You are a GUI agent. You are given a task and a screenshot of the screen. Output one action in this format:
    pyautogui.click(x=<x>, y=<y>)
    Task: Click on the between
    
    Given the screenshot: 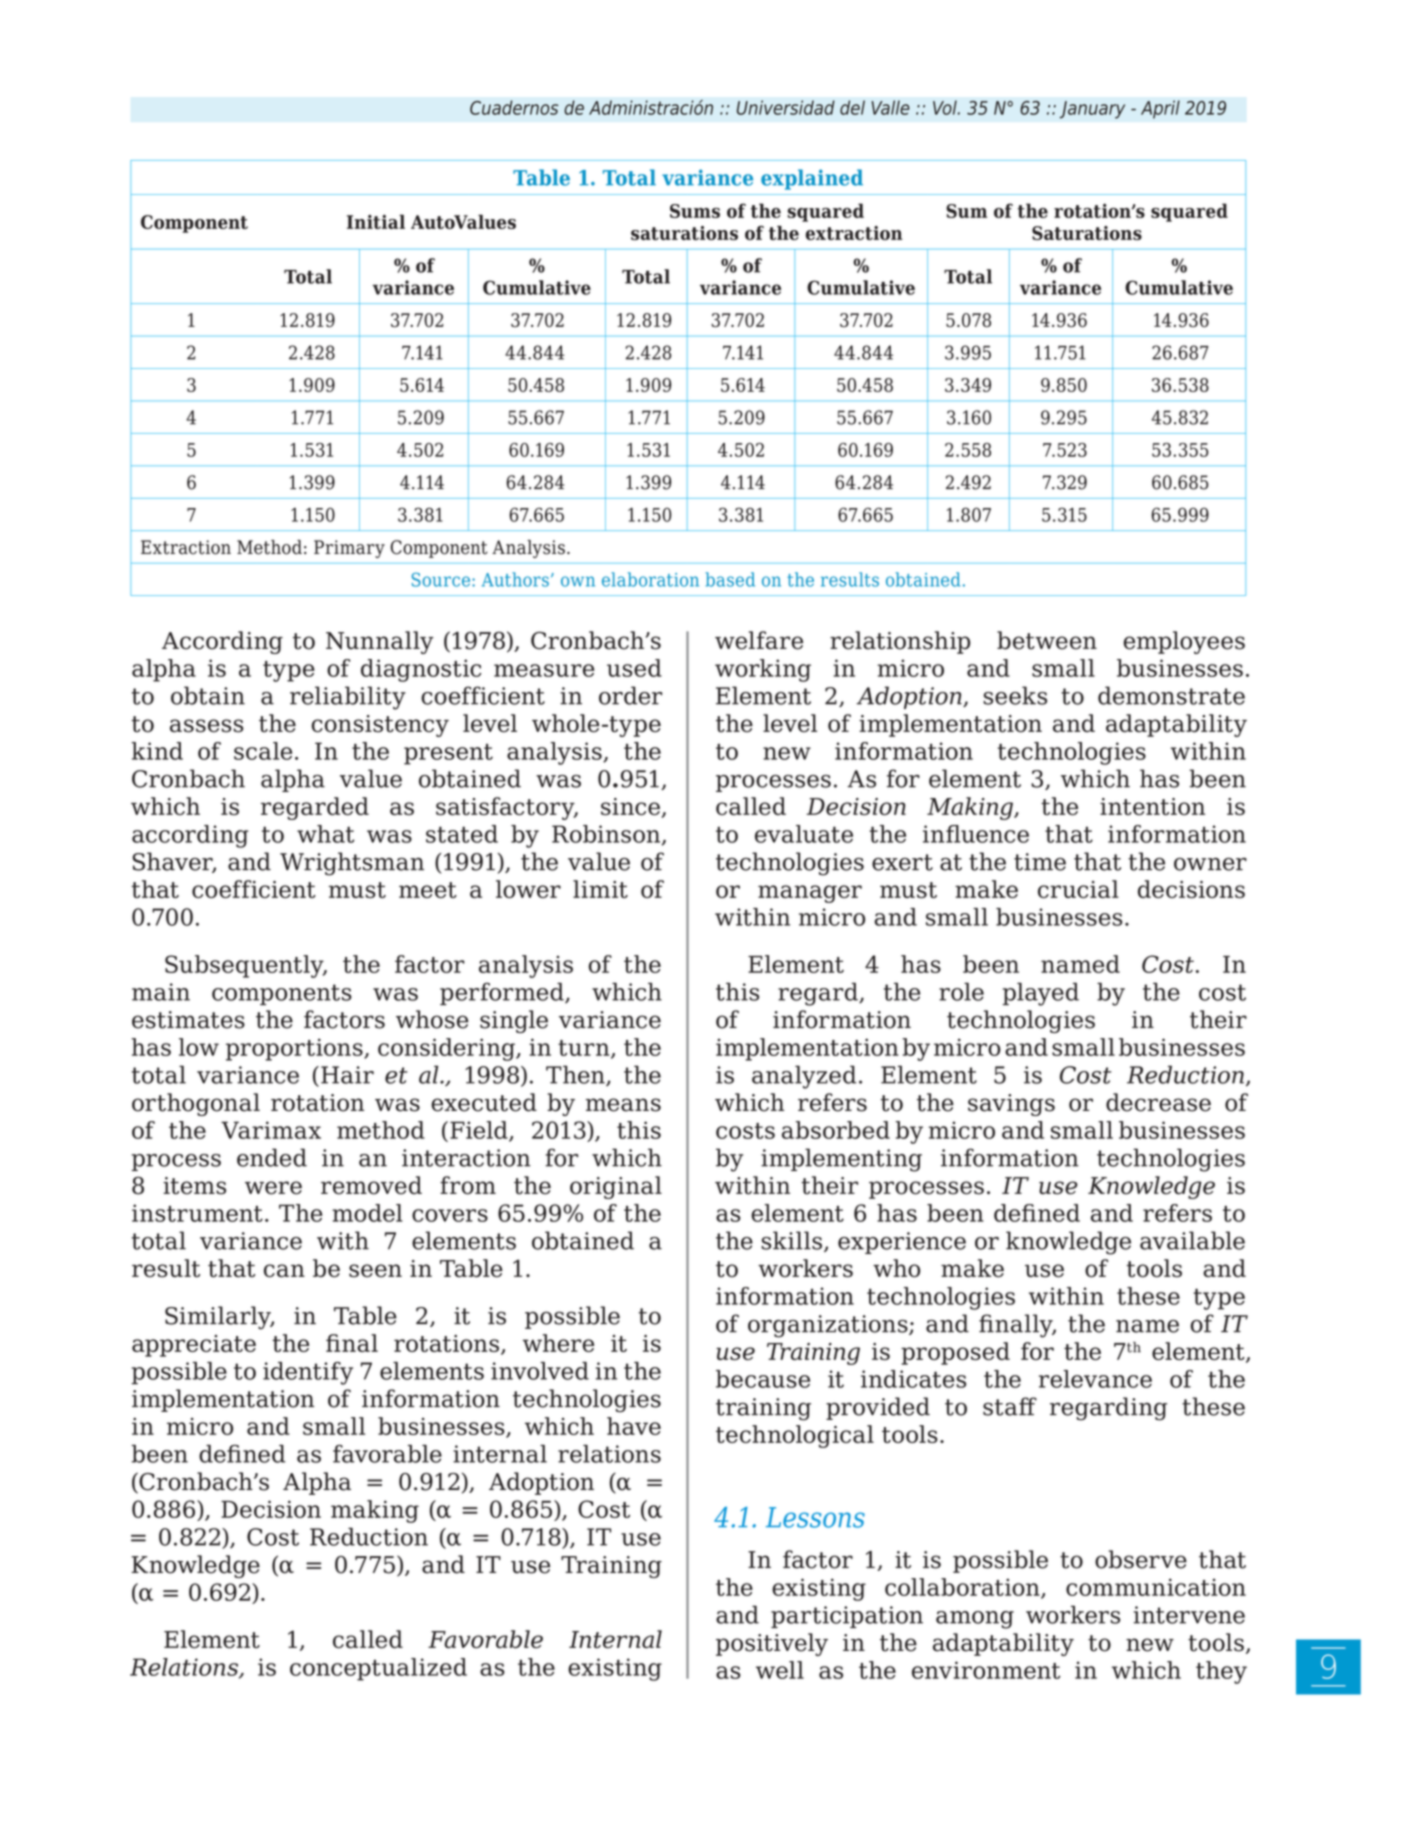 What is the action you would take?
    pyautogui.click(x=1047, y=640)
